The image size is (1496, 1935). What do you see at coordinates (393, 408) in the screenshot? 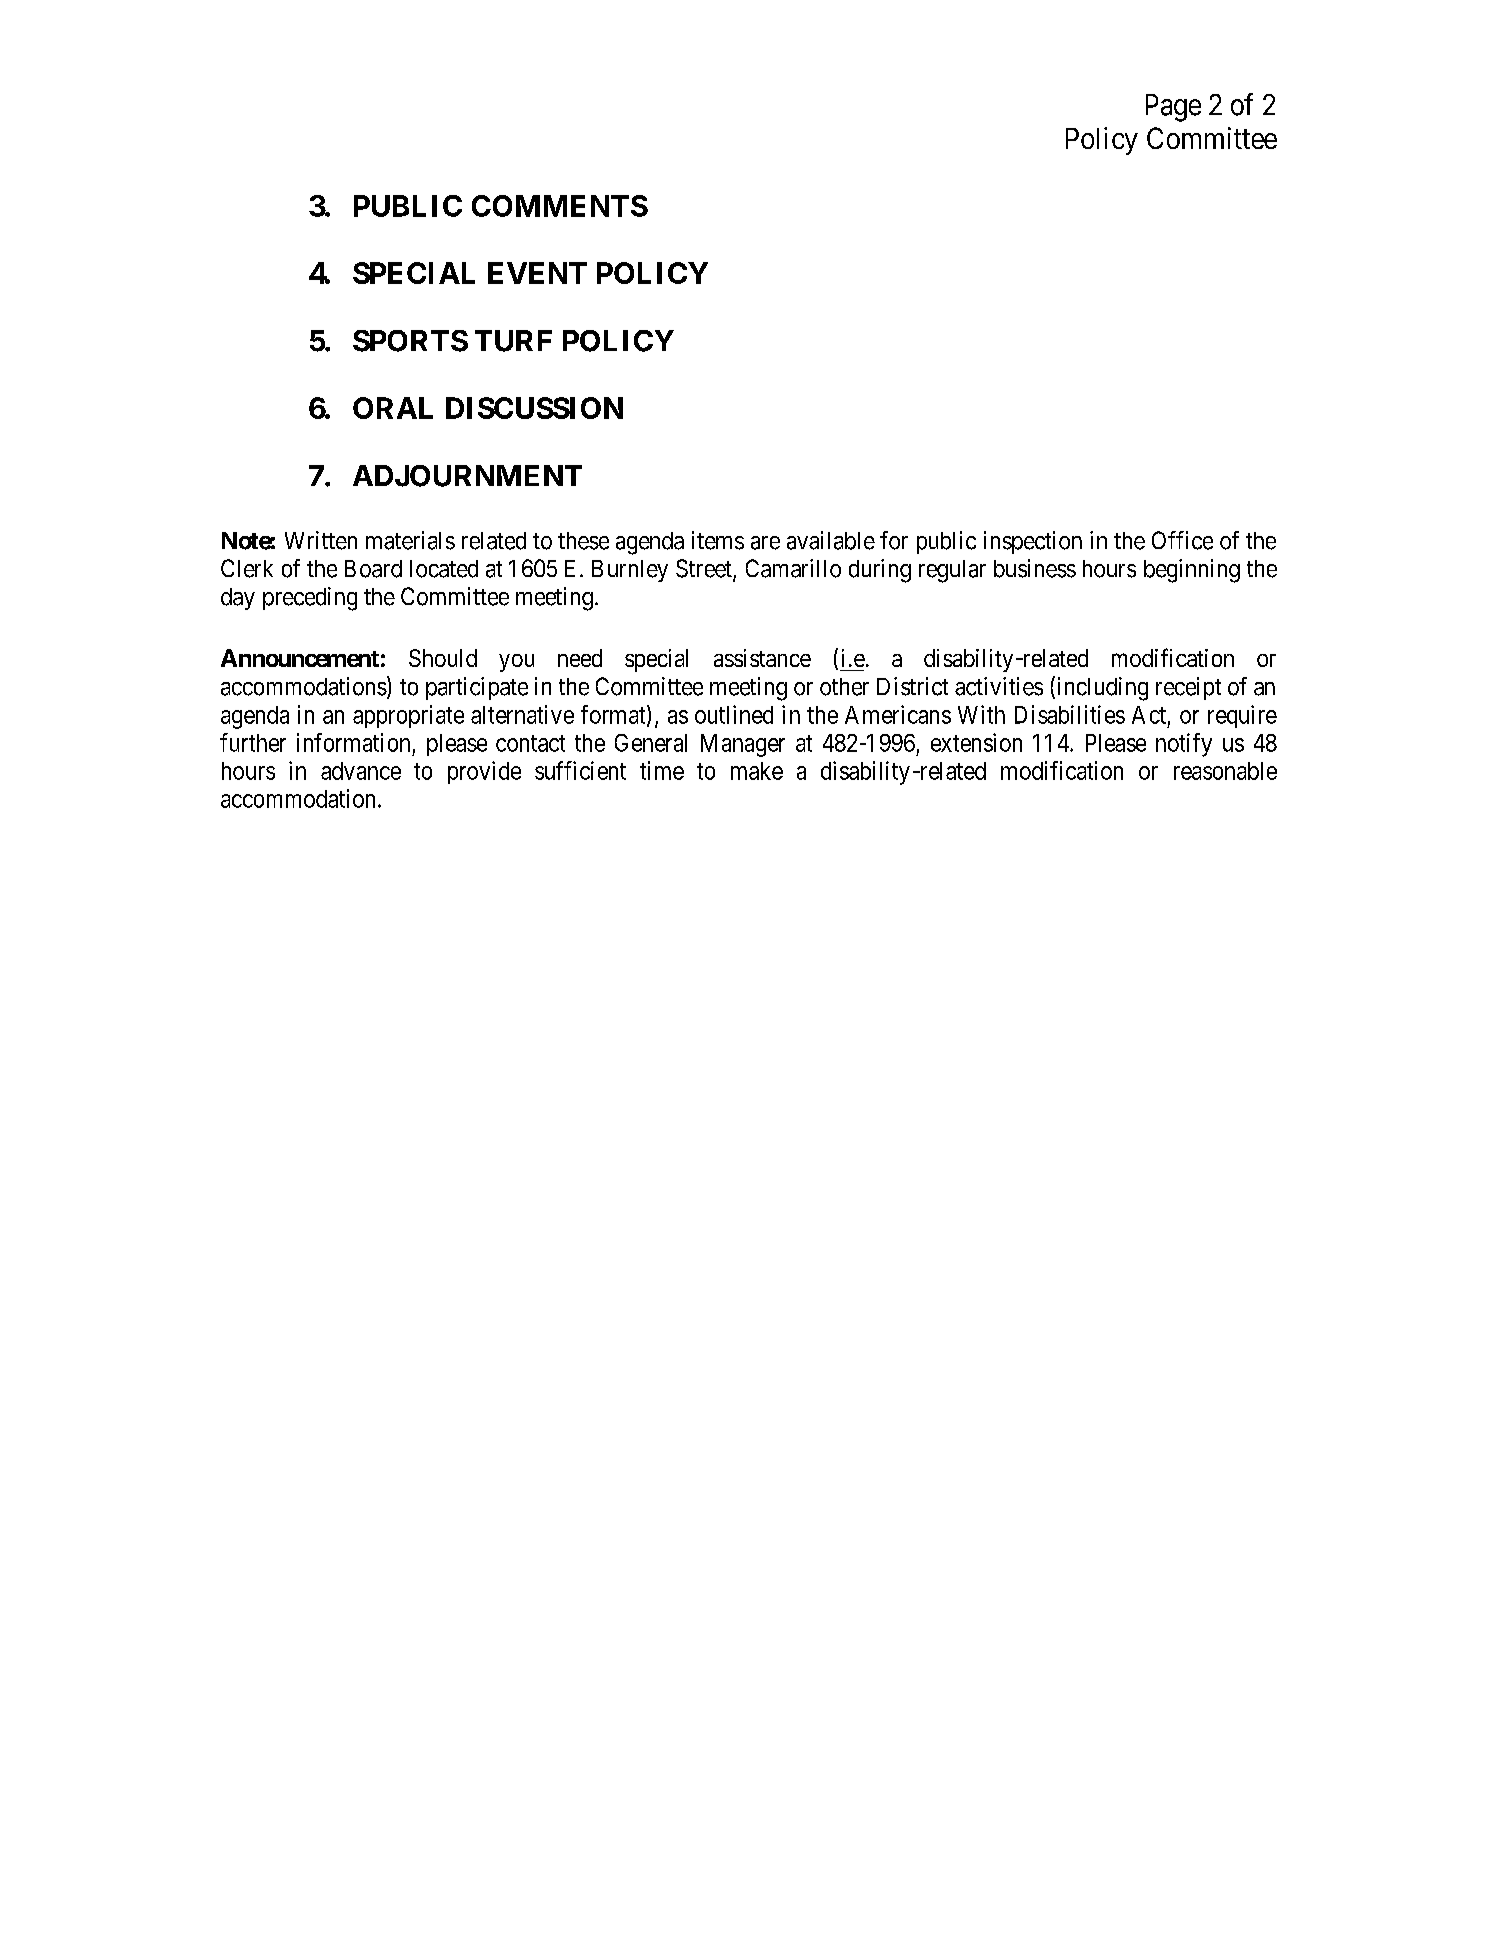
I see `ORAL` at bounding box center [393, 408].
